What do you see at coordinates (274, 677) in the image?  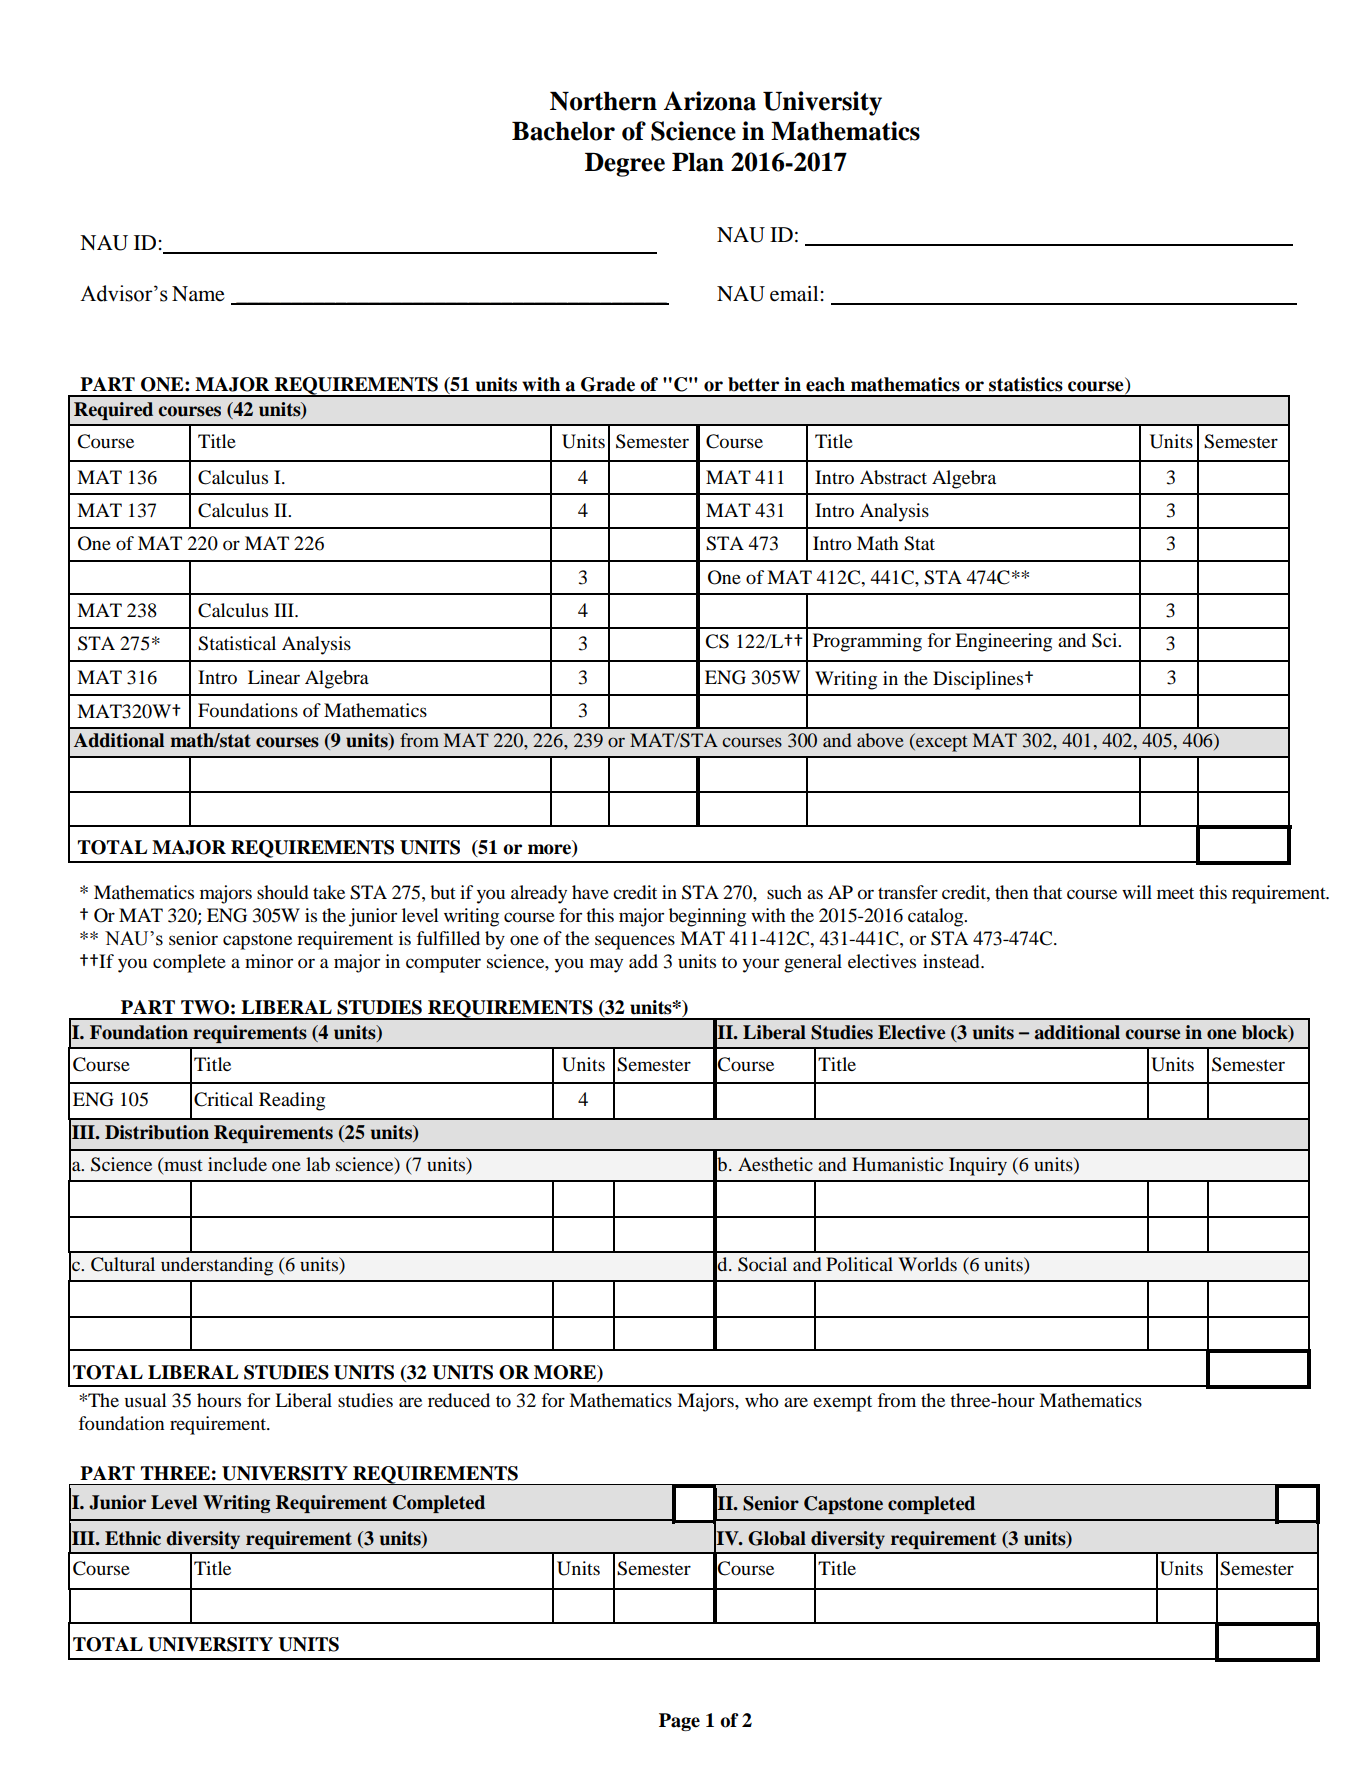 I see `Linear` at bounding box center [274, 677].
